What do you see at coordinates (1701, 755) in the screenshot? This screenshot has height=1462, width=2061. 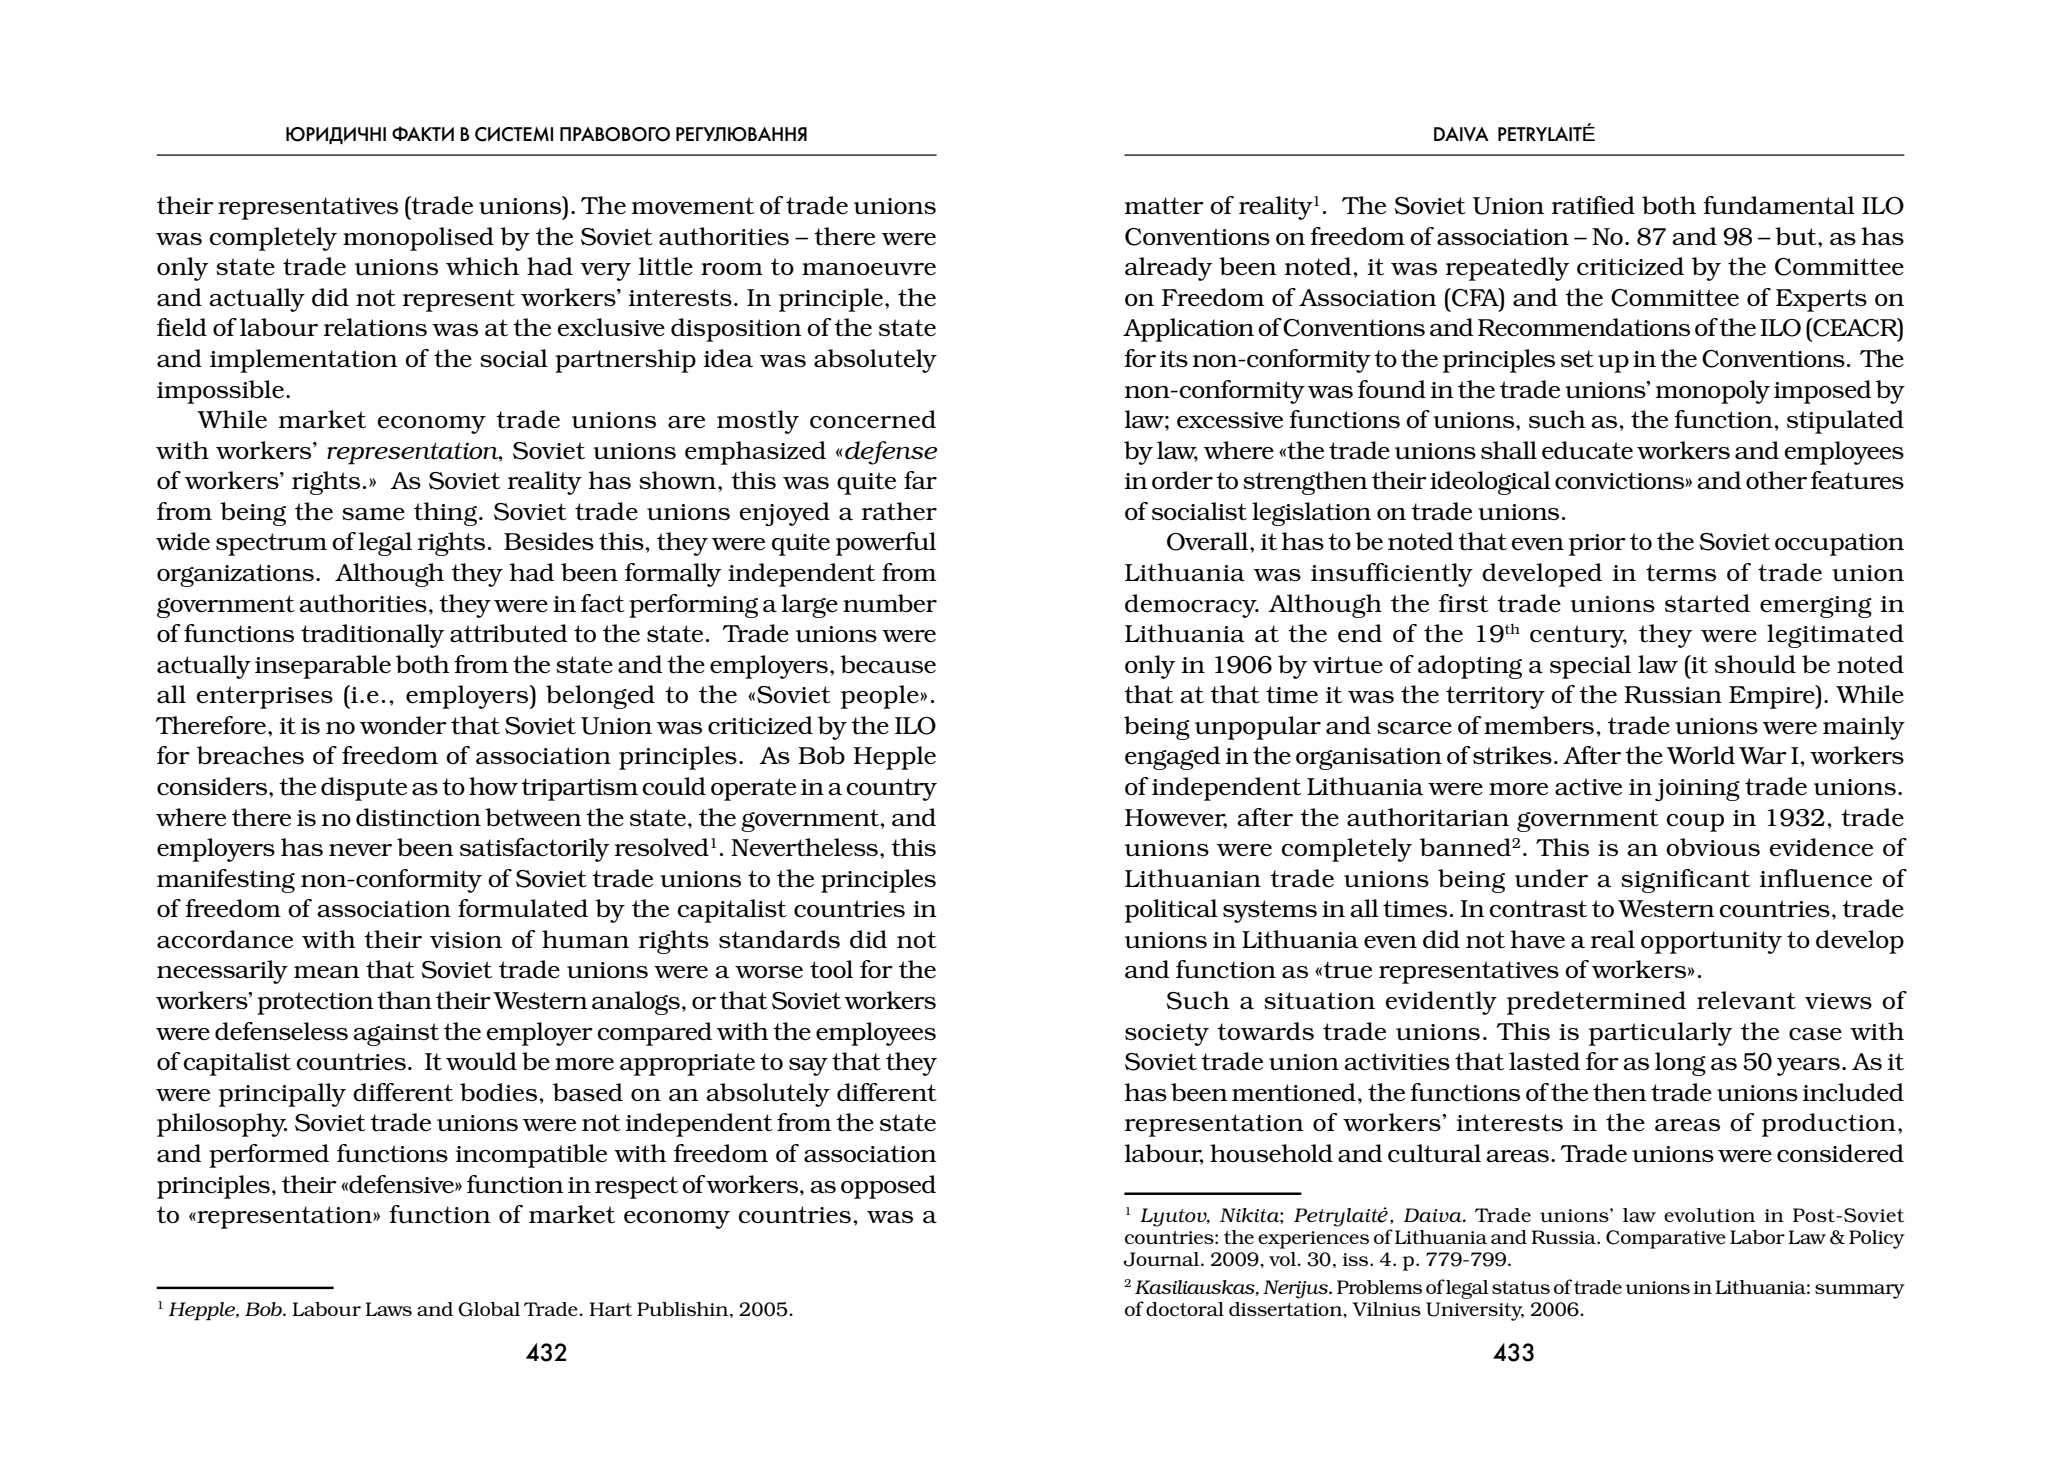 I see `World` at bounding box center [1701, 755].
